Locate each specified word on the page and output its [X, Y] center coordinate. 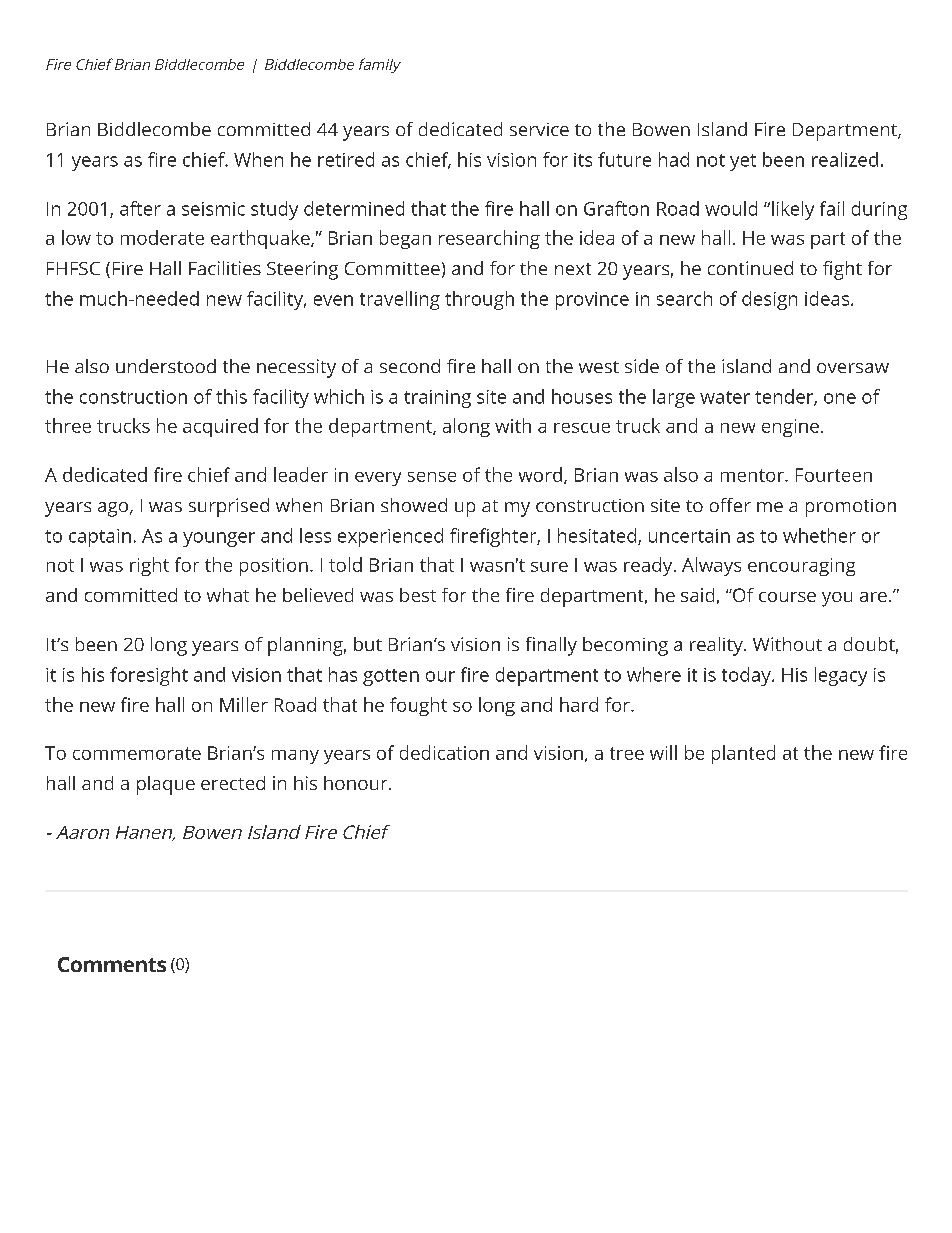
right [149, 566]
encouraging [801, 567]
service [539, 129]
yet [743, 162]
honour [357, 783]
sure [549, 567]
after [140, 208]
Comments [112, 964]
